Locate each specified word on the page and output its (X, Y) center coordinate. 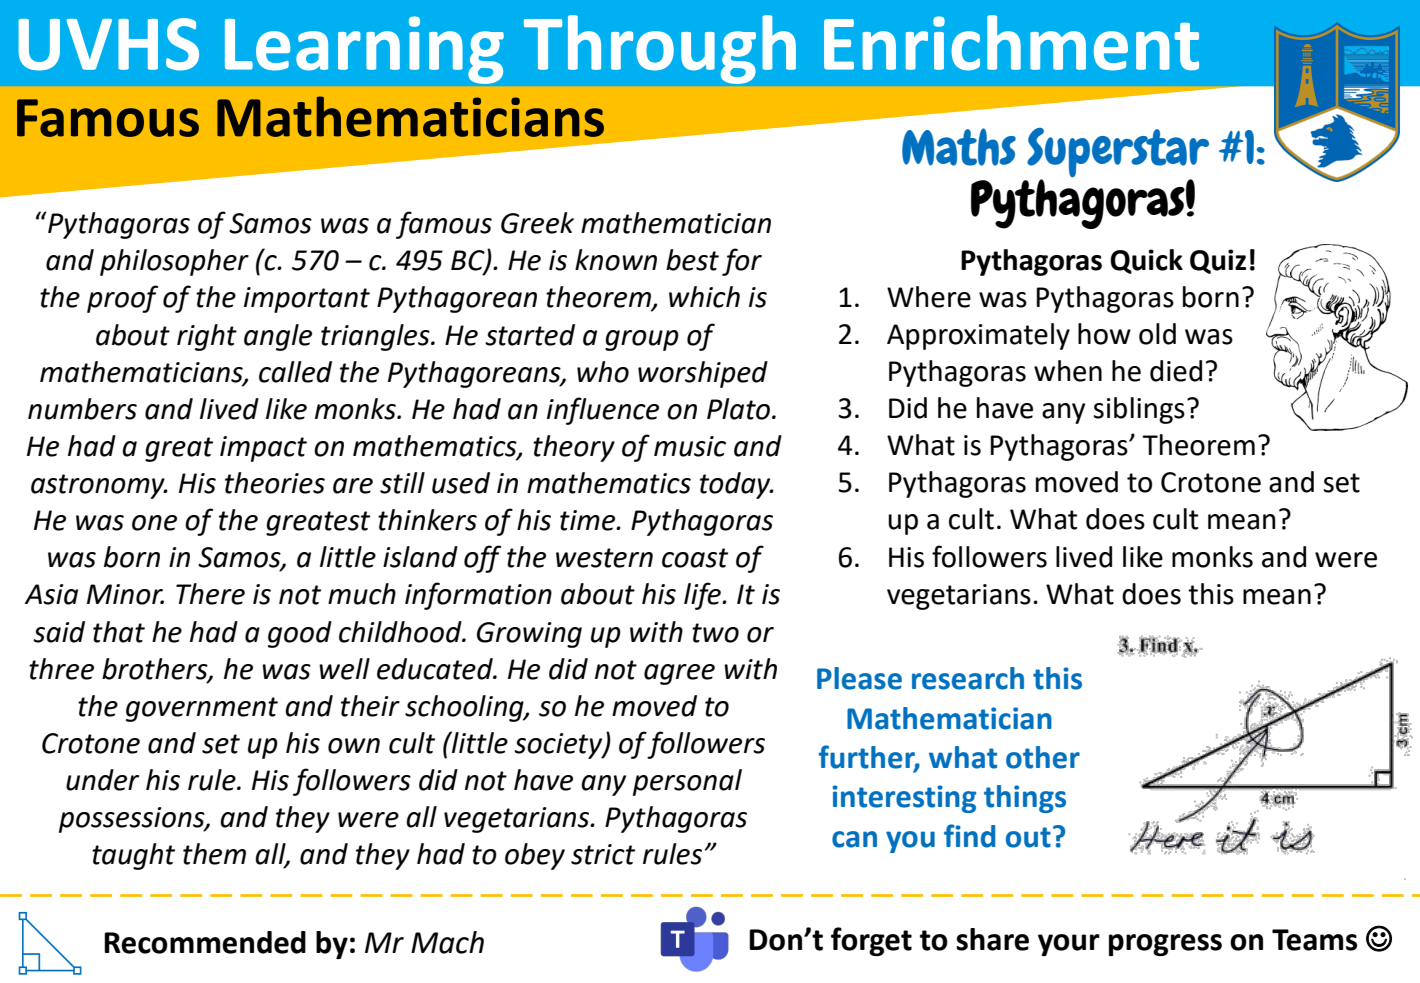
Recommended (205, 942)
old (1157, 334)
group (642, 340)
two (715, 633)
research (968, 678)
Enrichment (1011, 43)
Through (660, 49)
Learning (364, 50)
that (119, 632)
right (207, 337)
